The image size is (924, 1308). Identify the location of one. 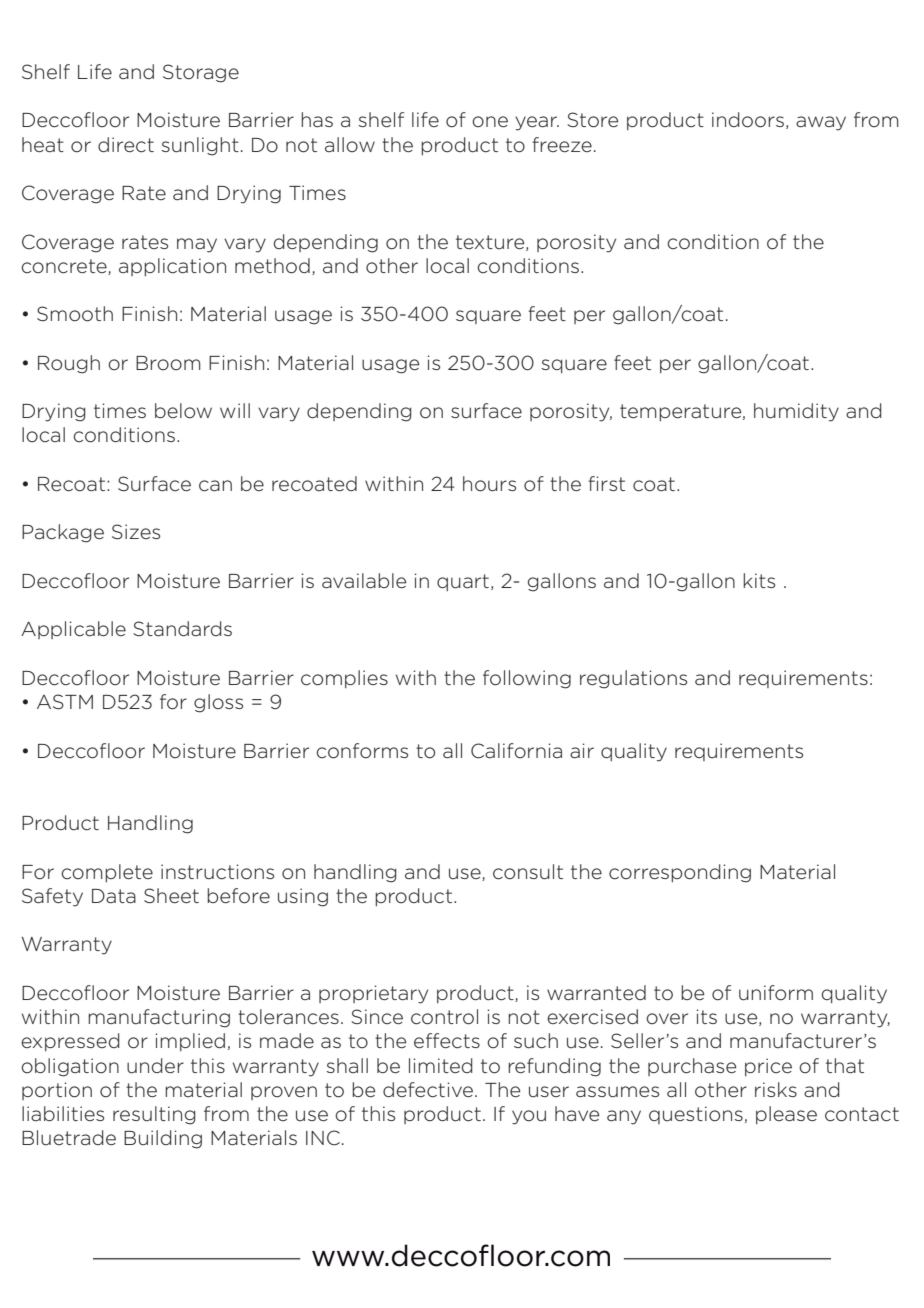
(490, 121).
